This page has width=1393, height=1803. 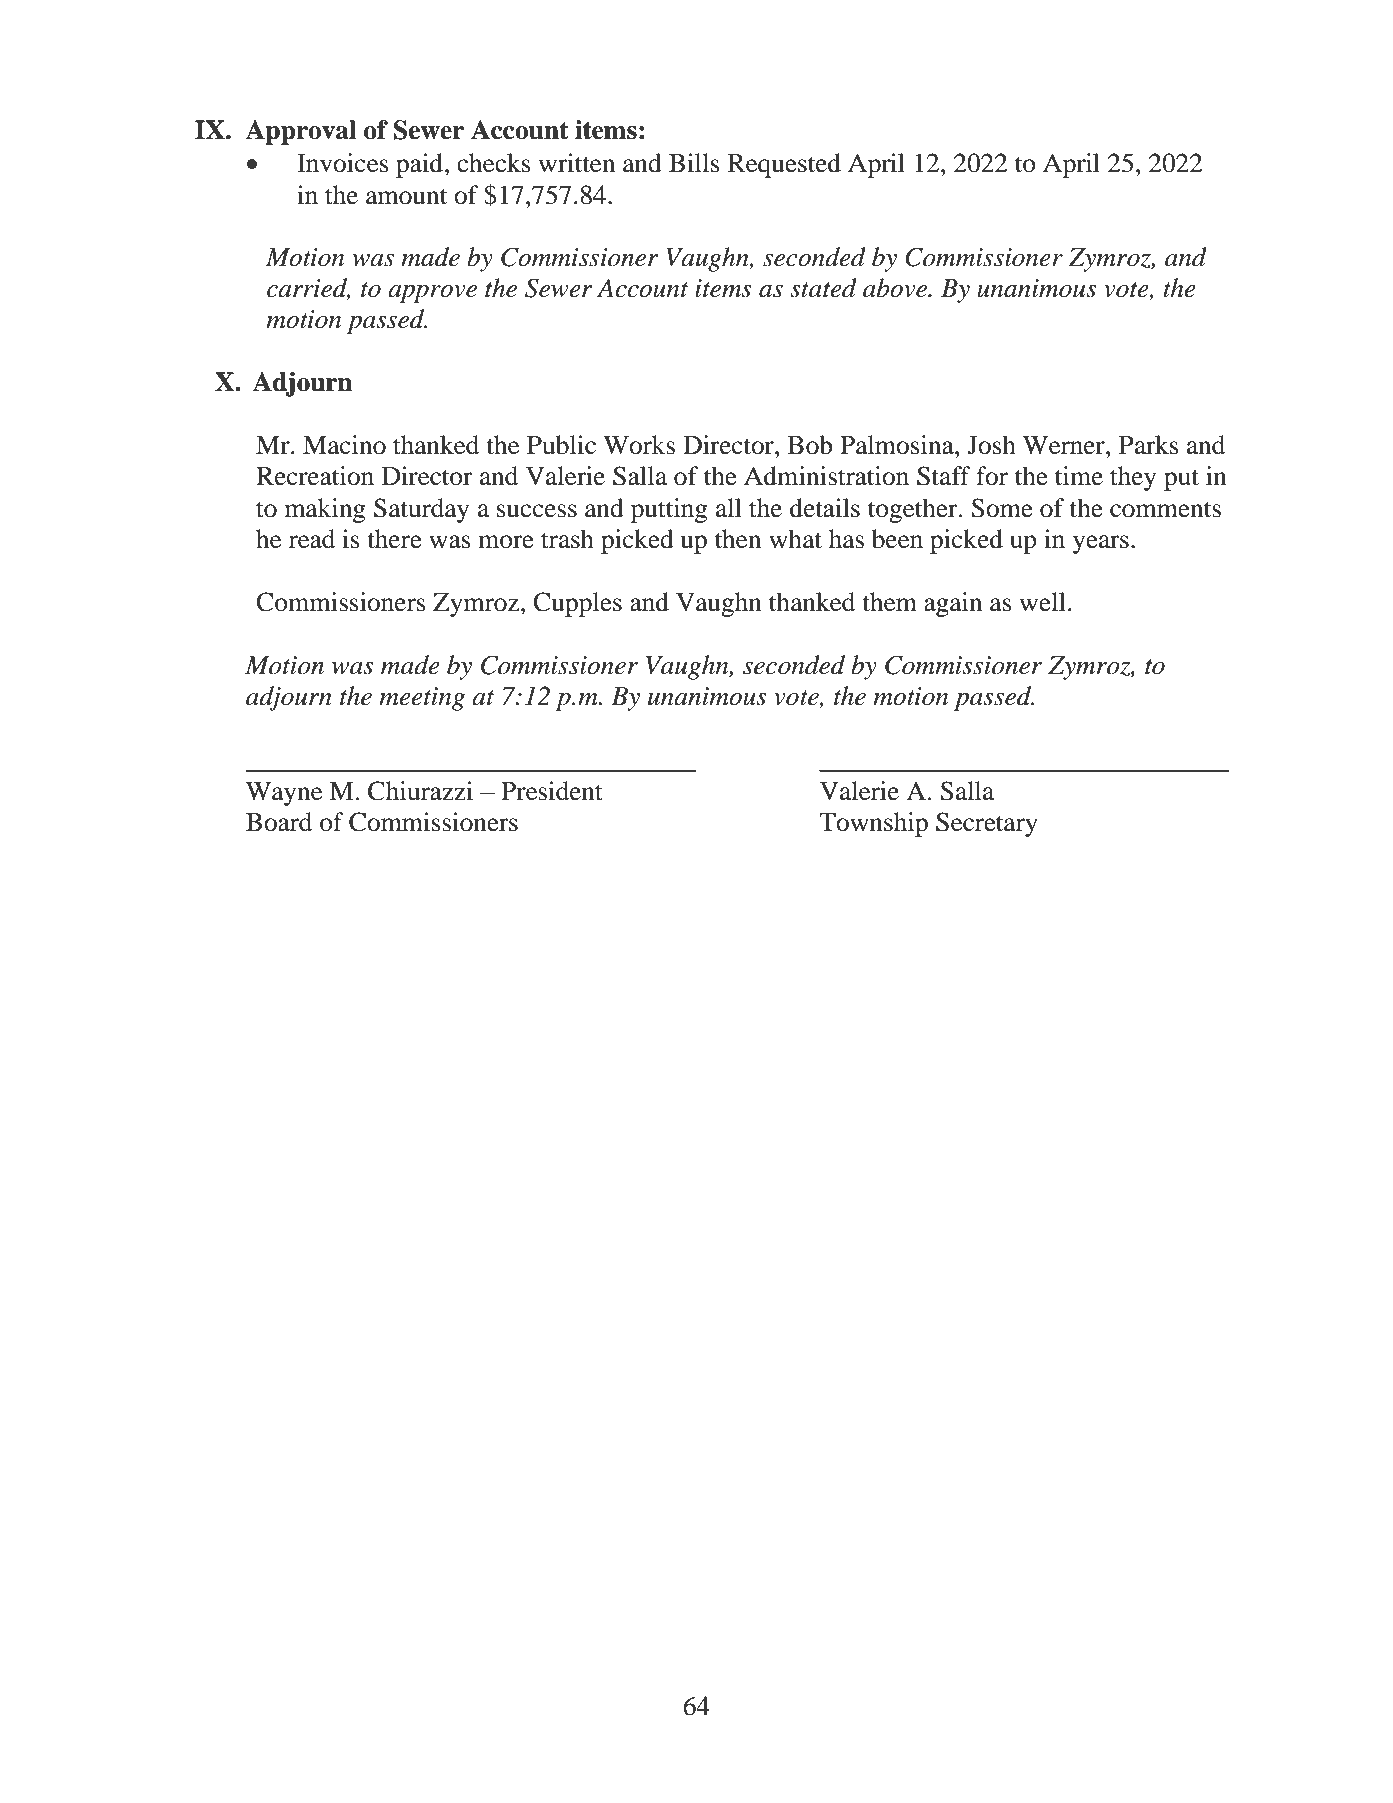 I want to click on Secretary, so click(x=987, y=824).
